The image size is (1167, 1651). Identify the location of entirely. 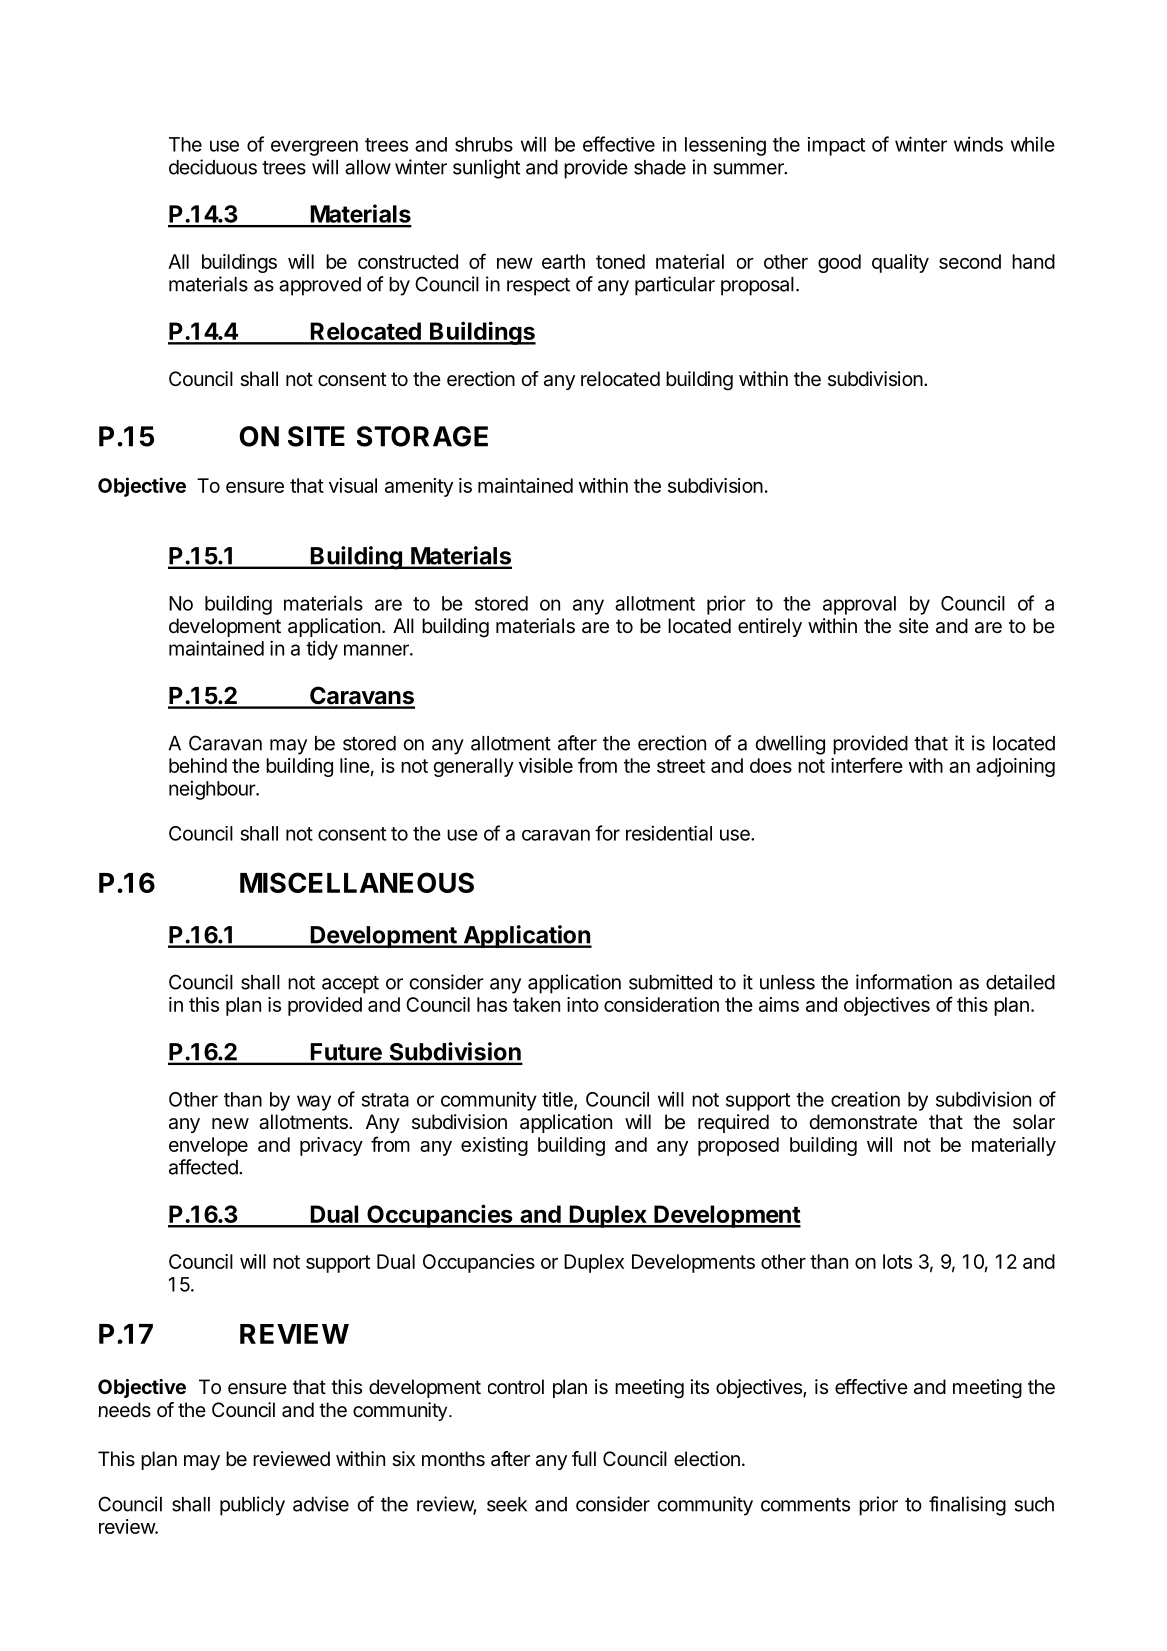
(770, 627).
